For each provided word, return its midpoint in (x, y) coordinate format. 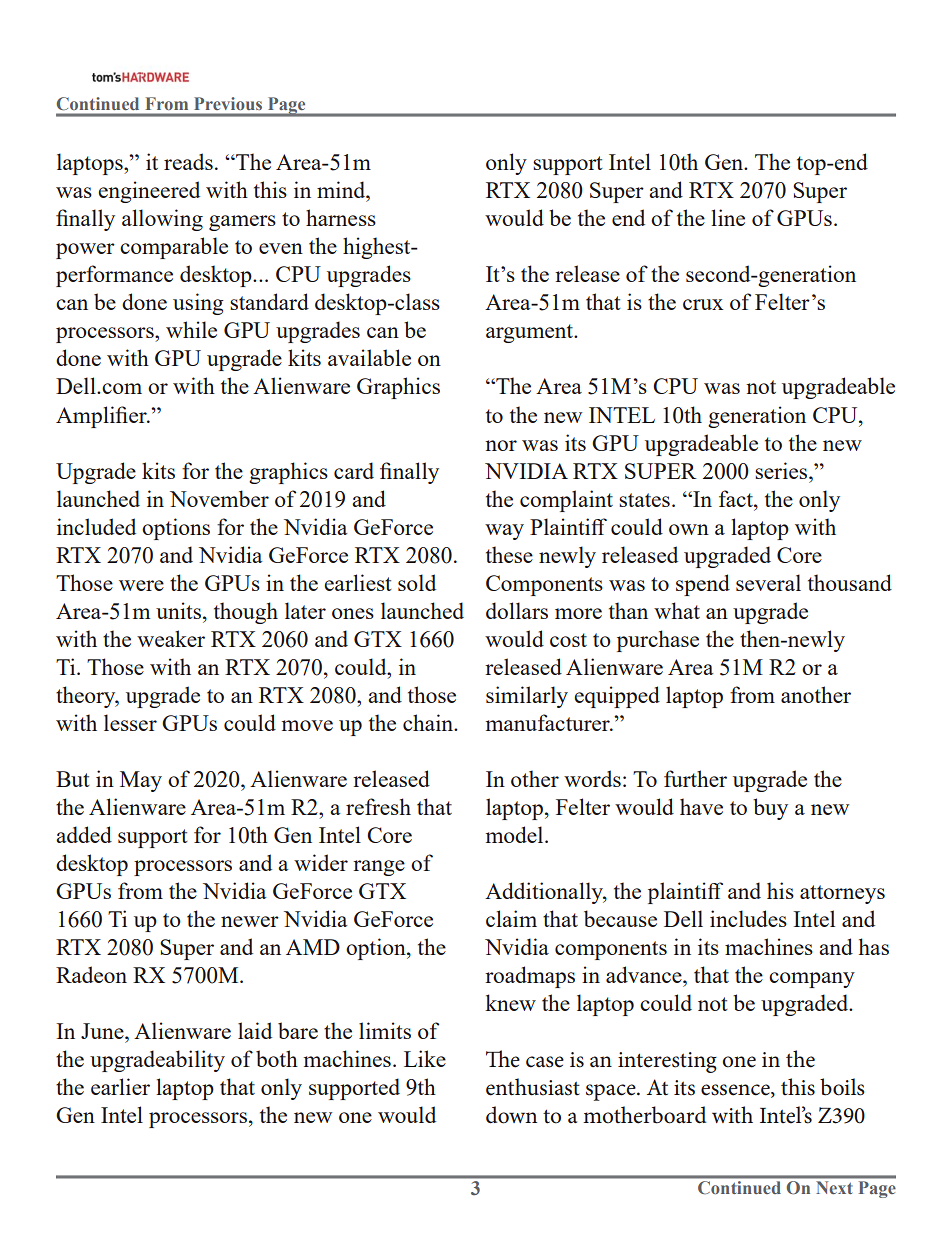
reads (188, 161)
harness (341, 217)
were (141, 585)
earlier (120, 1086)
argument (531, 333)
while (191, 329)
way (504, 532)
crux (703, 304)
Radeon (91, 974)
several (768, 582)
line (728, 217)
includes (748, 918)
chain (429, 722)
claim (511, 918)
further (695, 778)
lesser (130, 722)
